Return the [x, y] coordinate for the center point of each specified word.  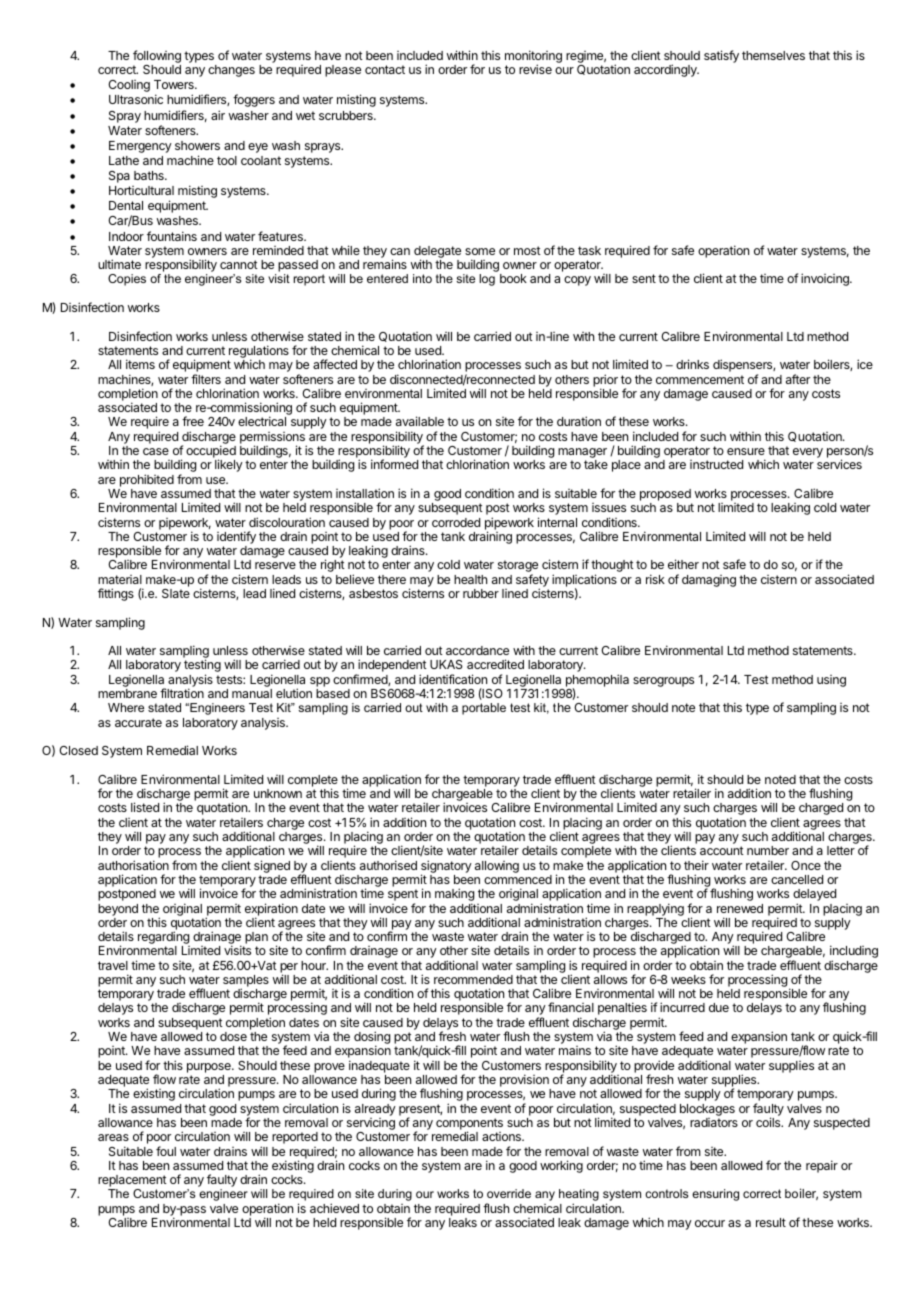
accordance [477, 650]
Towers [175, 84]
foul [166, 1151]
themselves [773, 55]
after [798, 379]
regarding [164, 939]
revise [535, 69]
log [487, 280]
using [831, 681]
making [454, 896]
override [509, 1193]
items [140, 364]
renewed [740, 908]
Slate [176, 593]
